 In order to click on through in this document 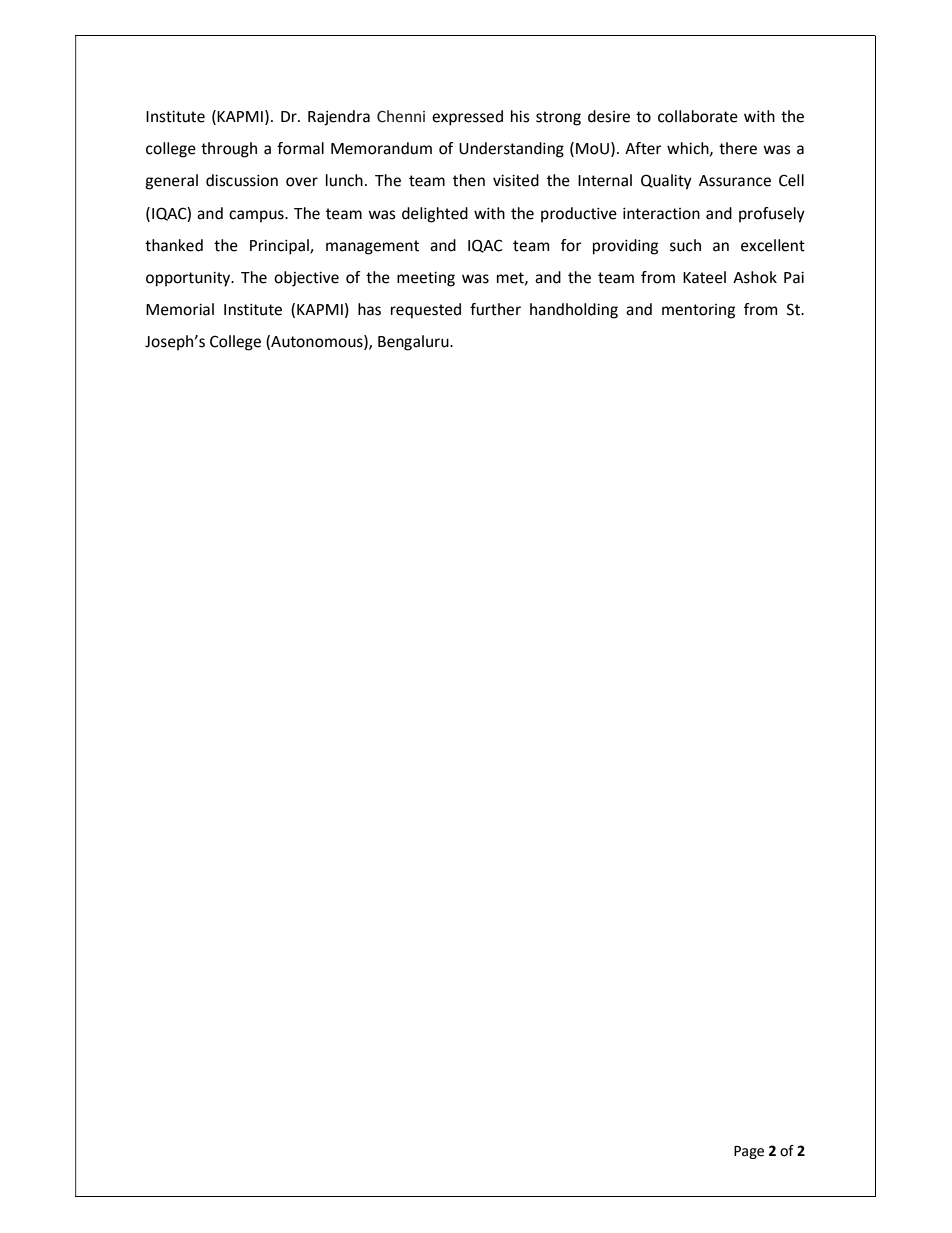, I will do `click(229, 150)`.
